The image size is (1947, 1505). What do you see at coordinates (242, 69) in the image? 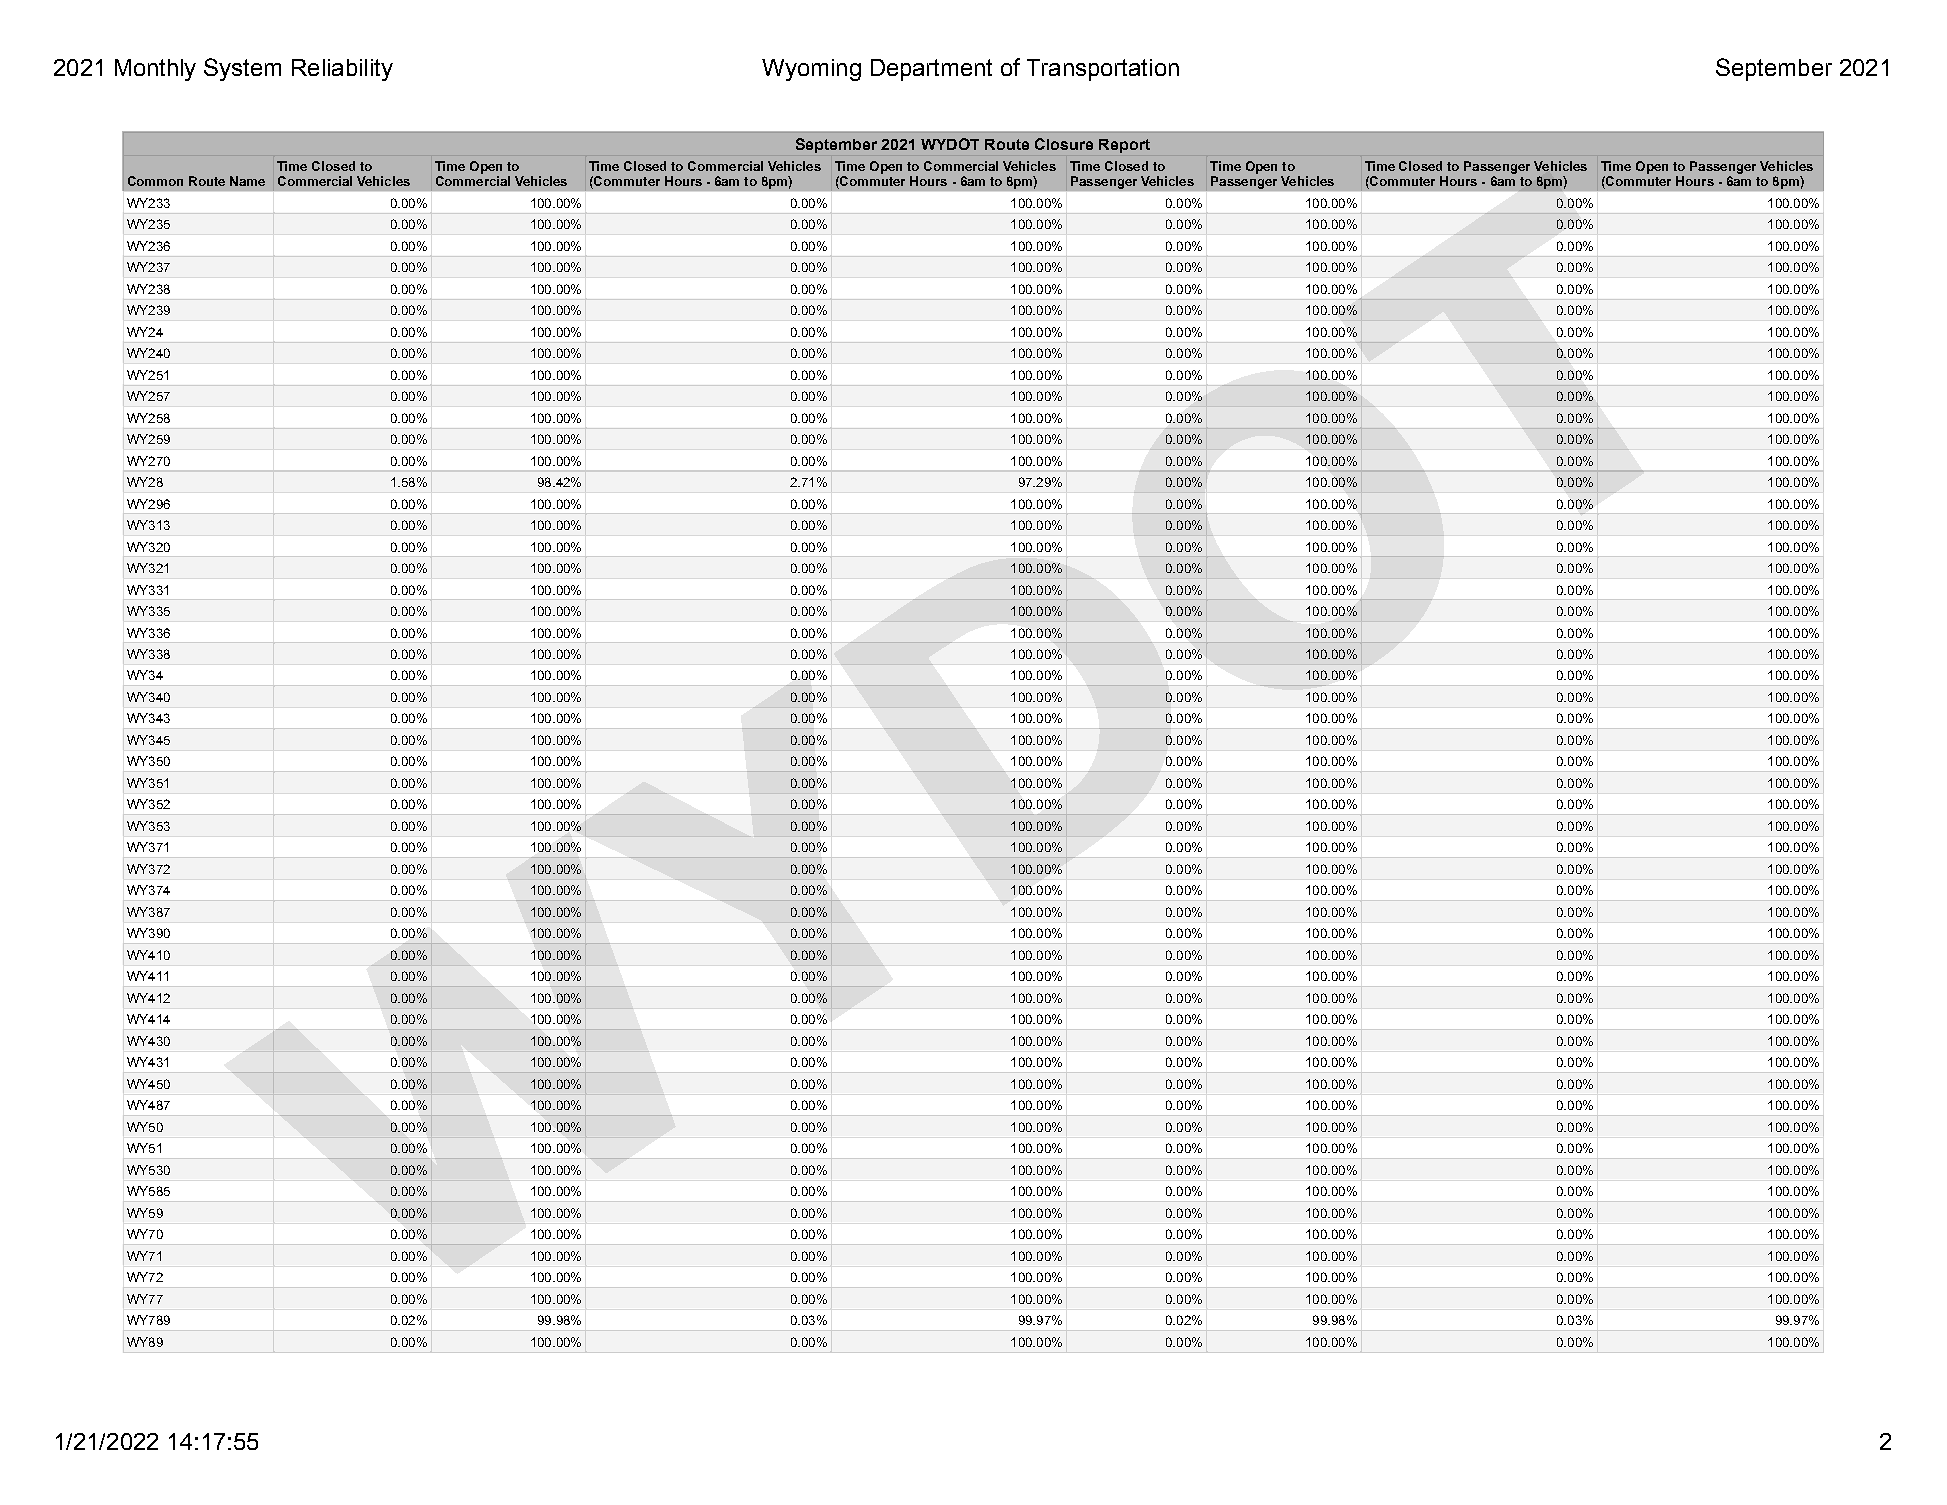
I see `System` at bounding box center [242, 69].
